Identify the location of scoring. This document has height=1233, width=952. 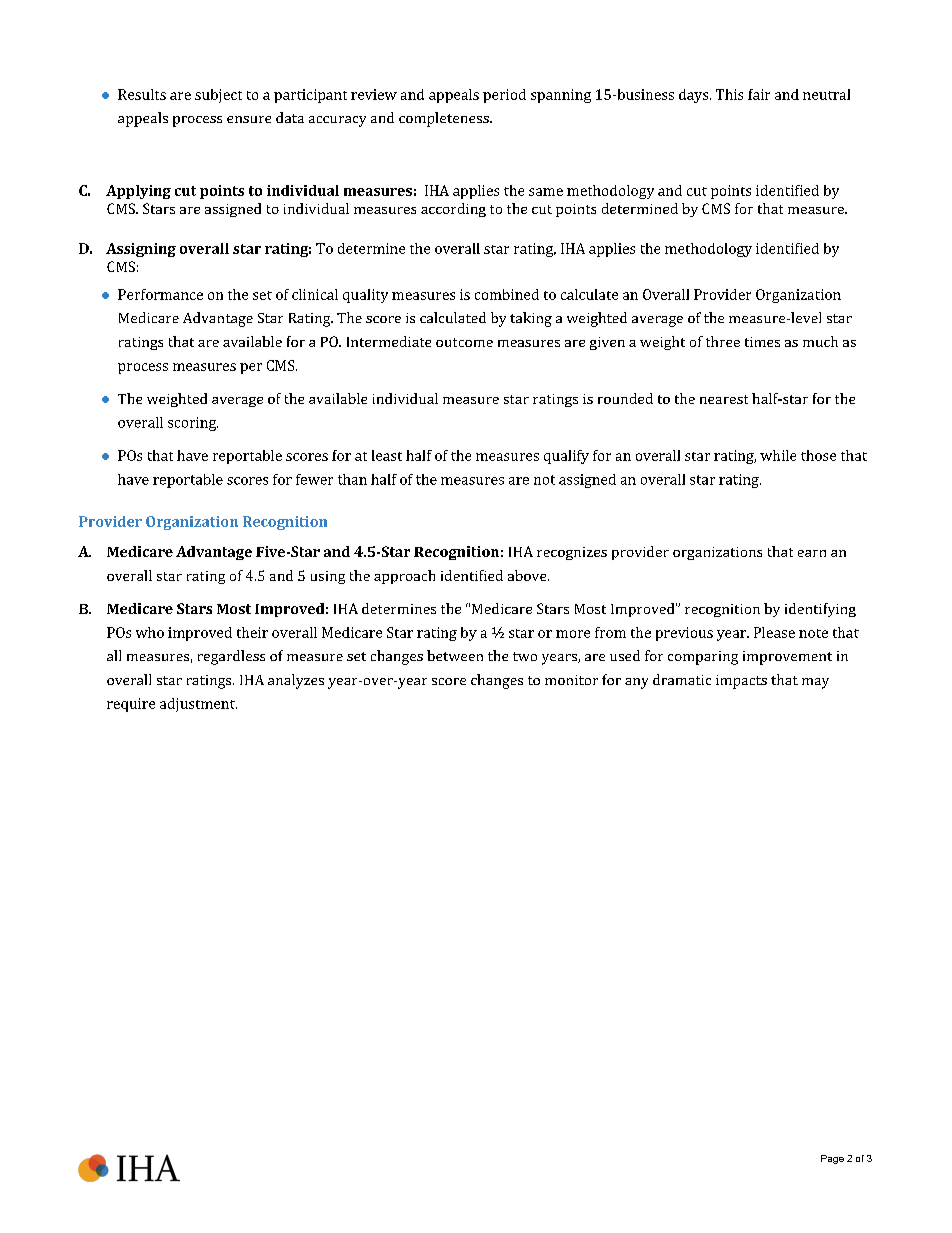
(193, 424).
